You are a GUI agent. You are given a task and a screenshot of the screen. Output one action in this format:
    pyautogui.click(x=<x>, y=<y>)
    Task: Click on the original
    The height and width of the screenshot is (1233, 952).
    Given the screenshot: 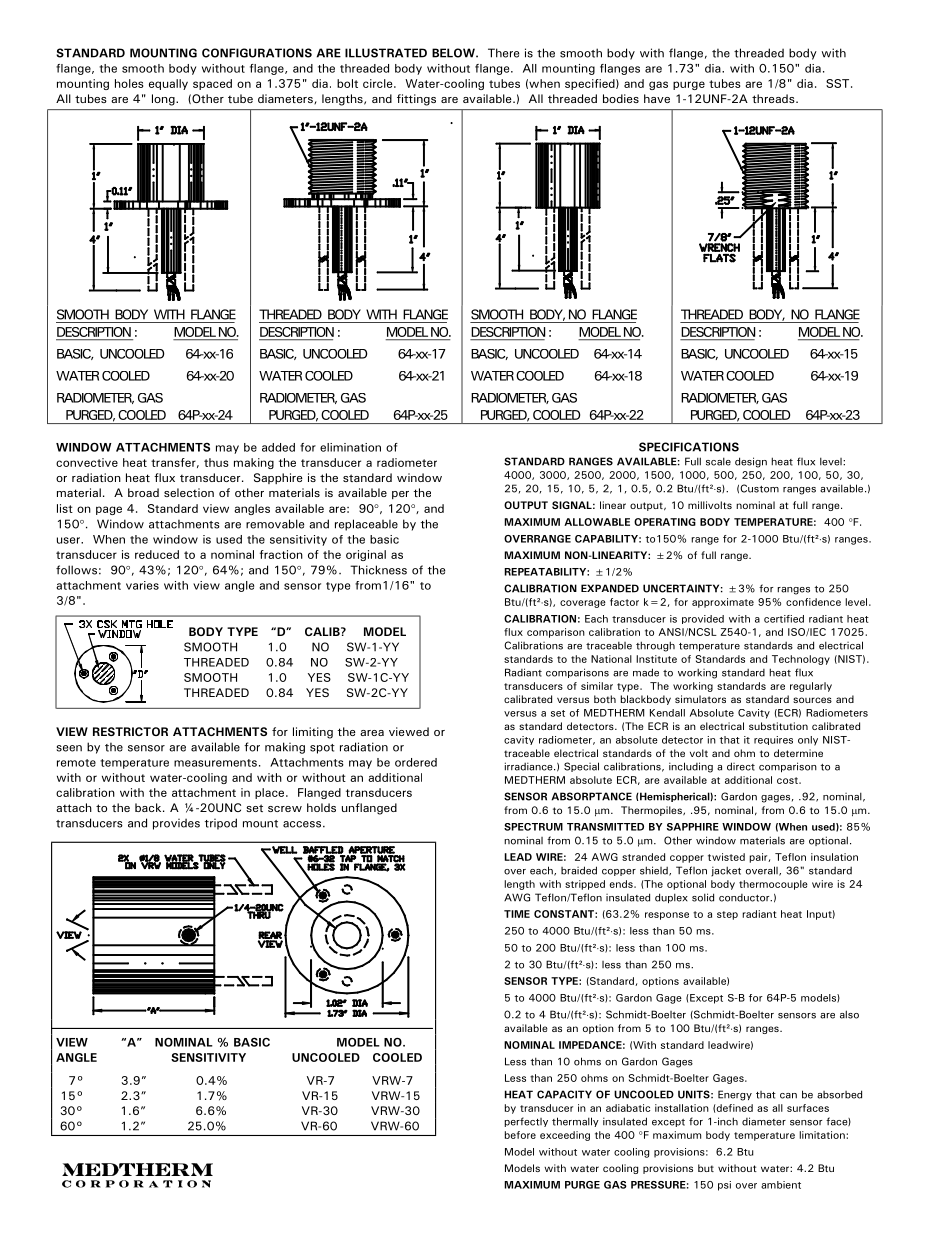 What is the action you would take?
    pyautogui.click(x=366, y=555)
